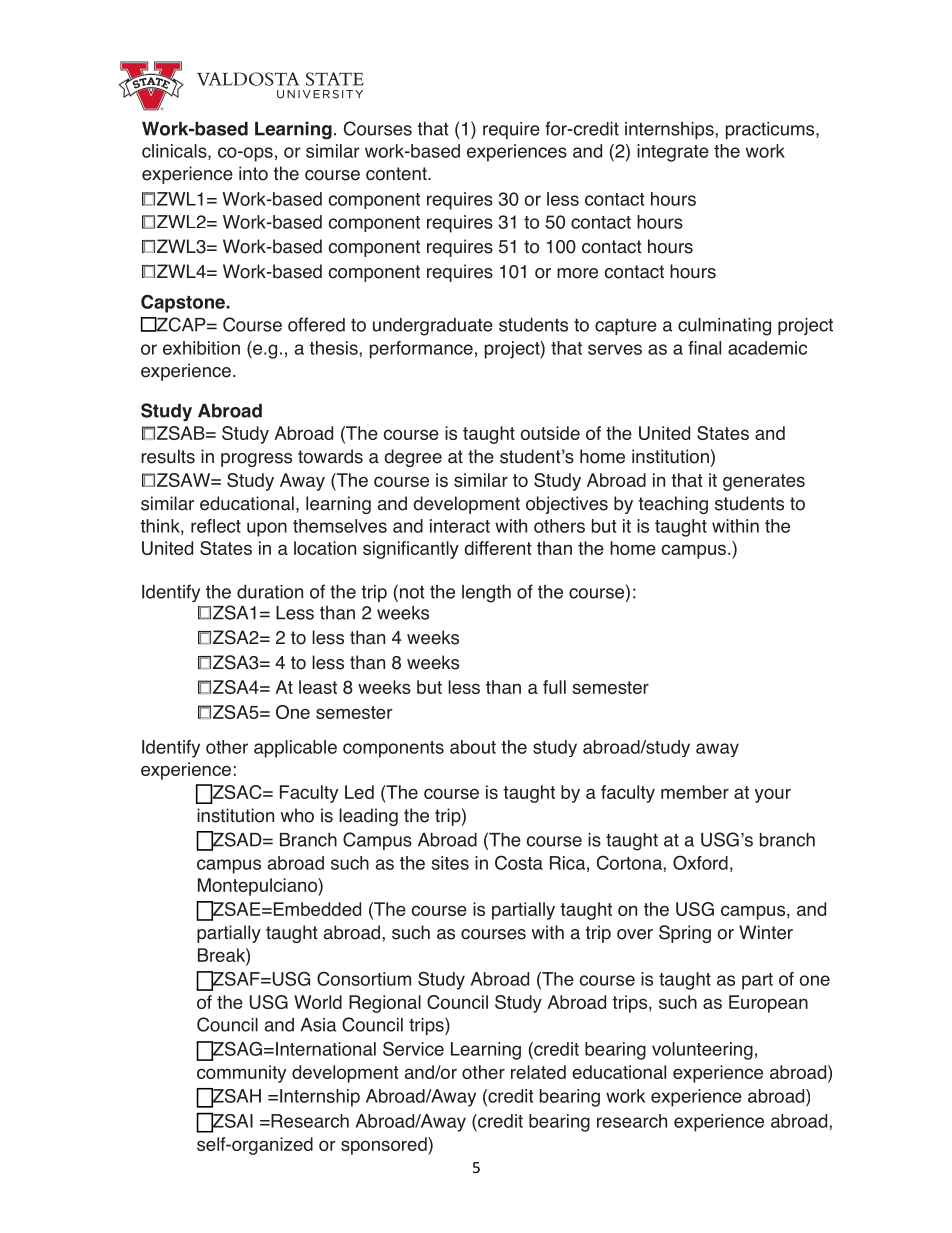  What do you see at coordinates (673, 153) in the document?
I see `integrate` at bounding box center [673, 153].
